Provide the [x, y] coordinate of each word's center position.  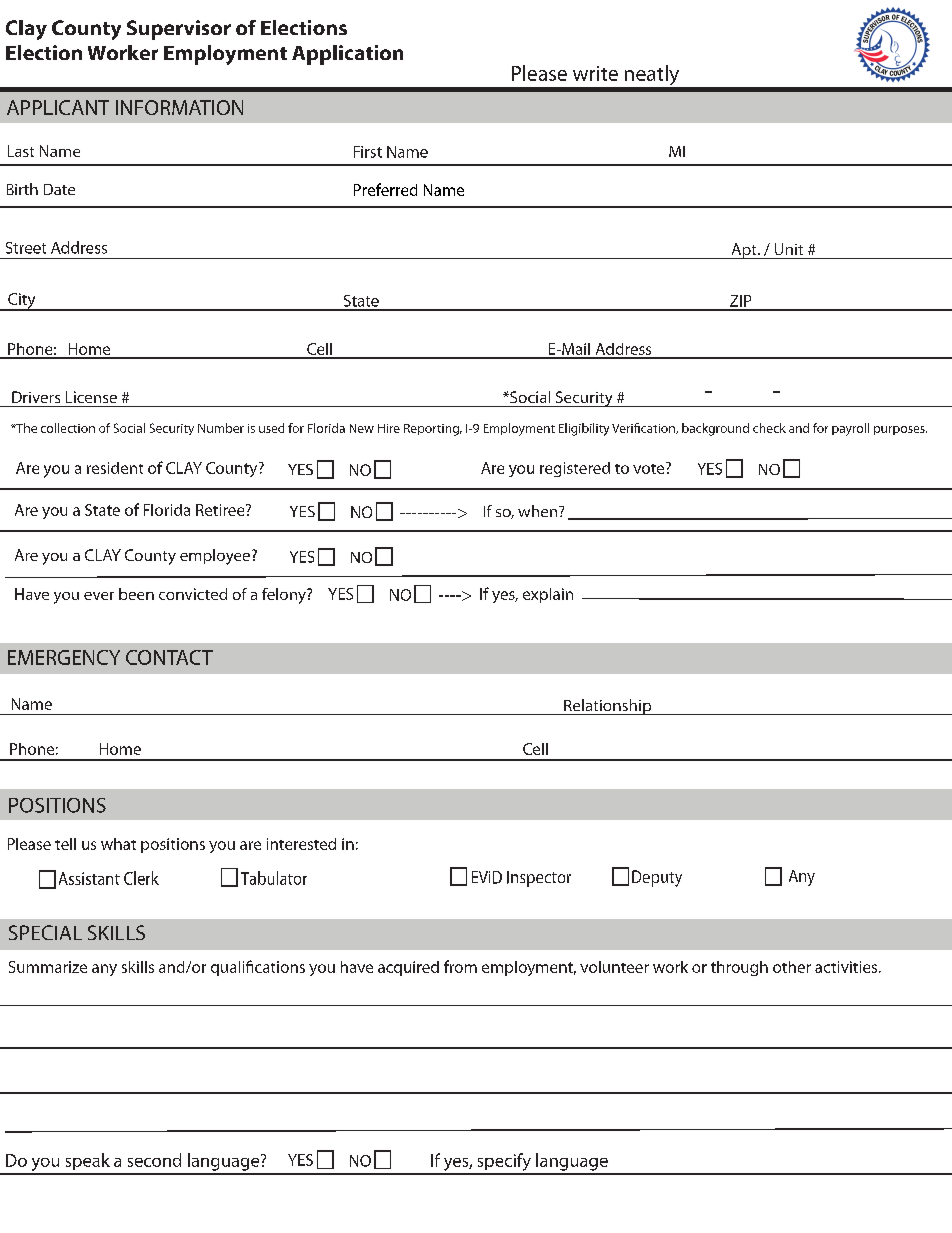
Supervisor [179, 30]
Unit [789, 249]
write [595, 73]
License [91, 397]
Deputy [657, 878]
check [769, 428]
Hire [389, 428]
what [118, 844]
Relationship [608, 707]
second [154, 1160]
